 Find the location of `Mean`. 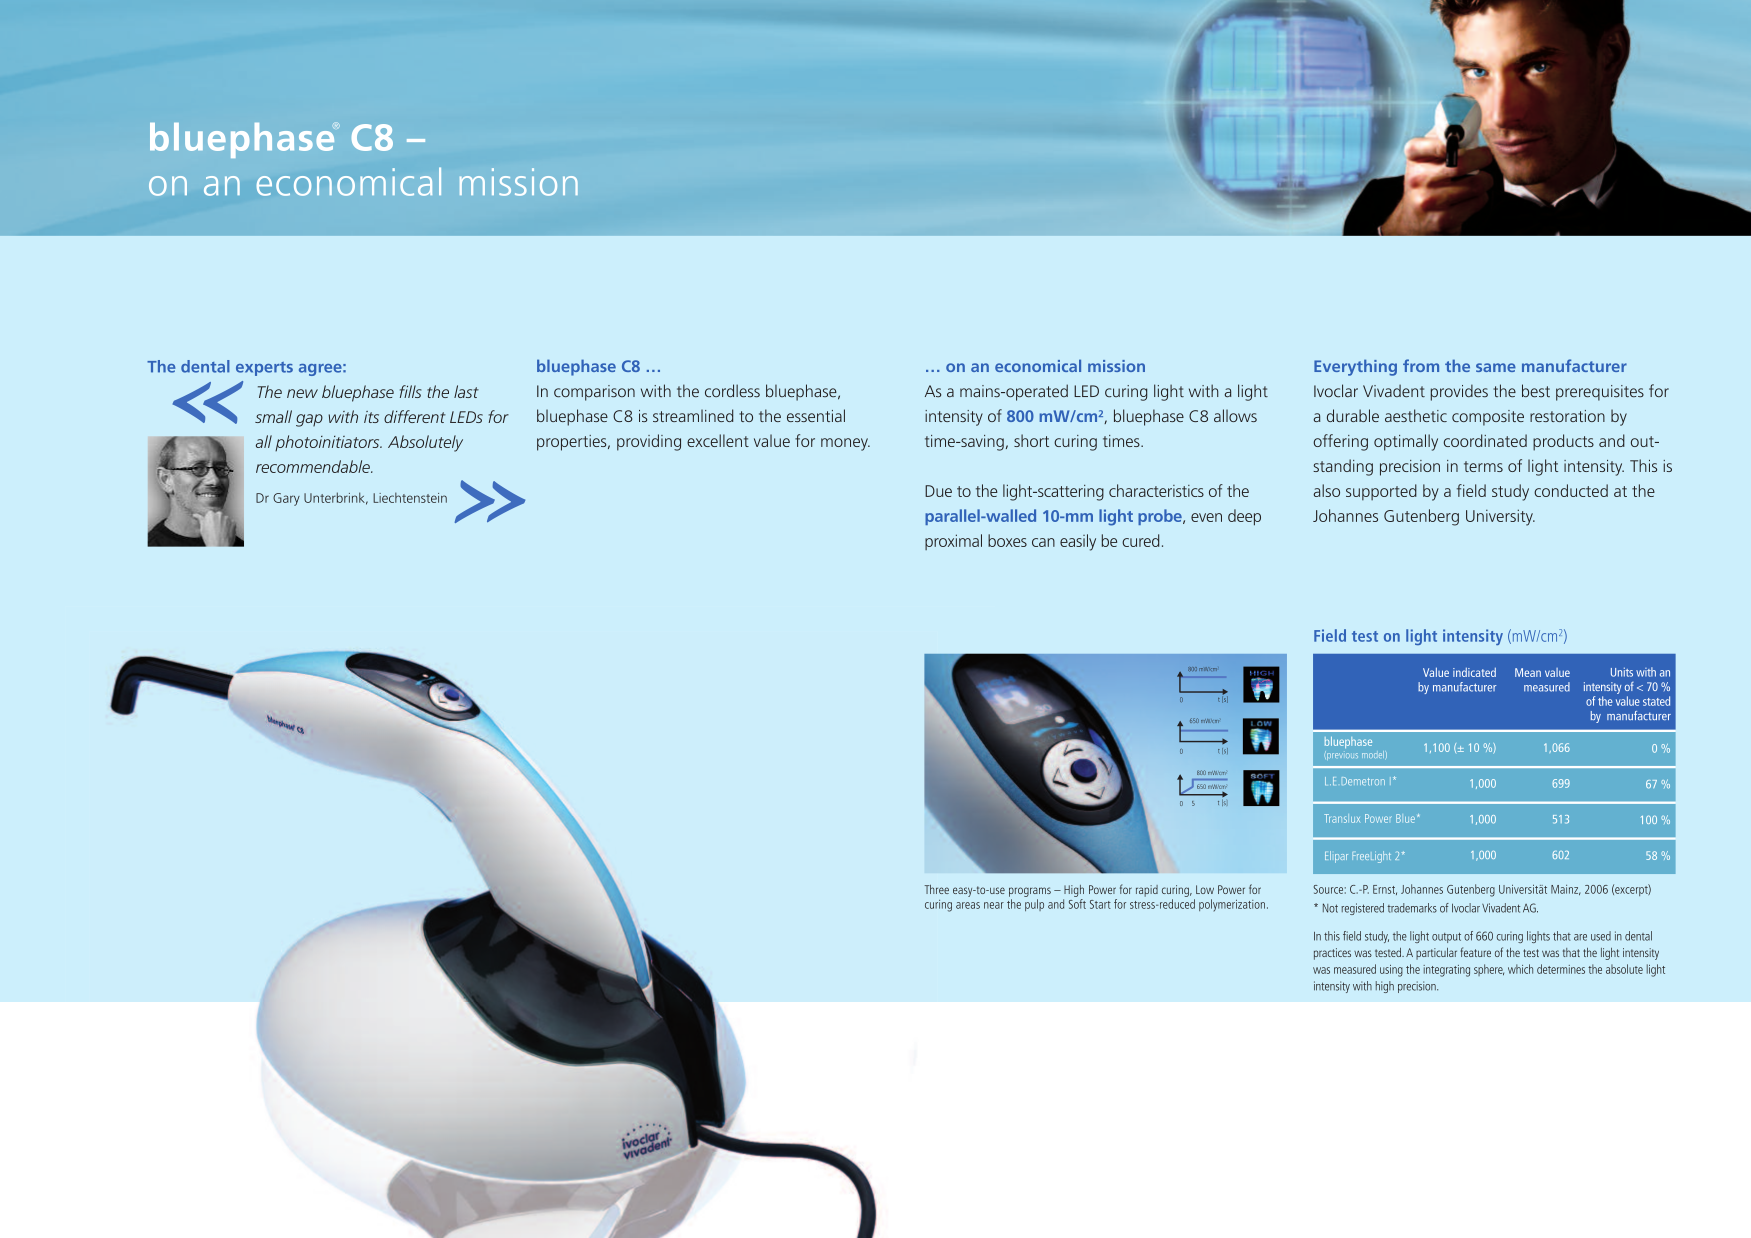

Mean is located at coordinates (1528, 672).
